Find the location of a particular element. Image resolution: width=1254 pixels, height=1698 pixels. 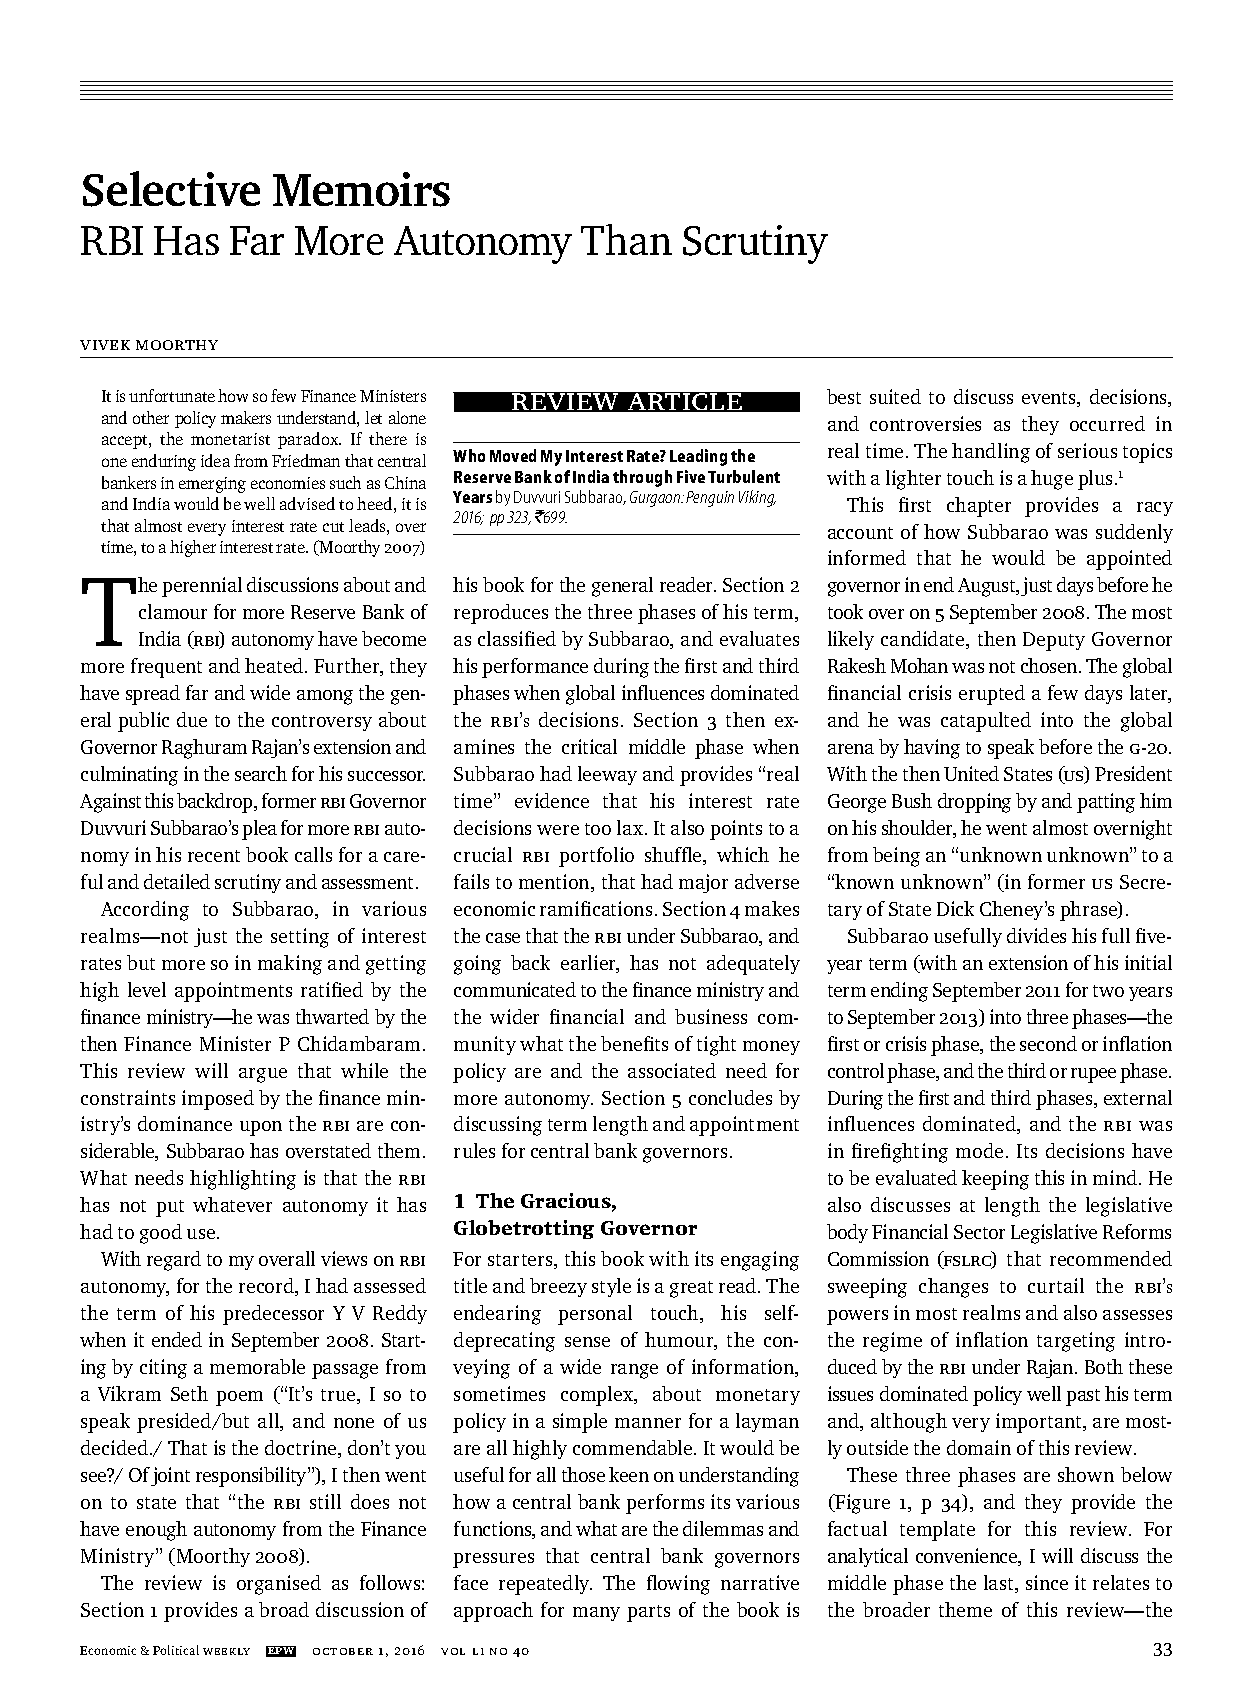

erupted is located at coordinates (992, 695).
